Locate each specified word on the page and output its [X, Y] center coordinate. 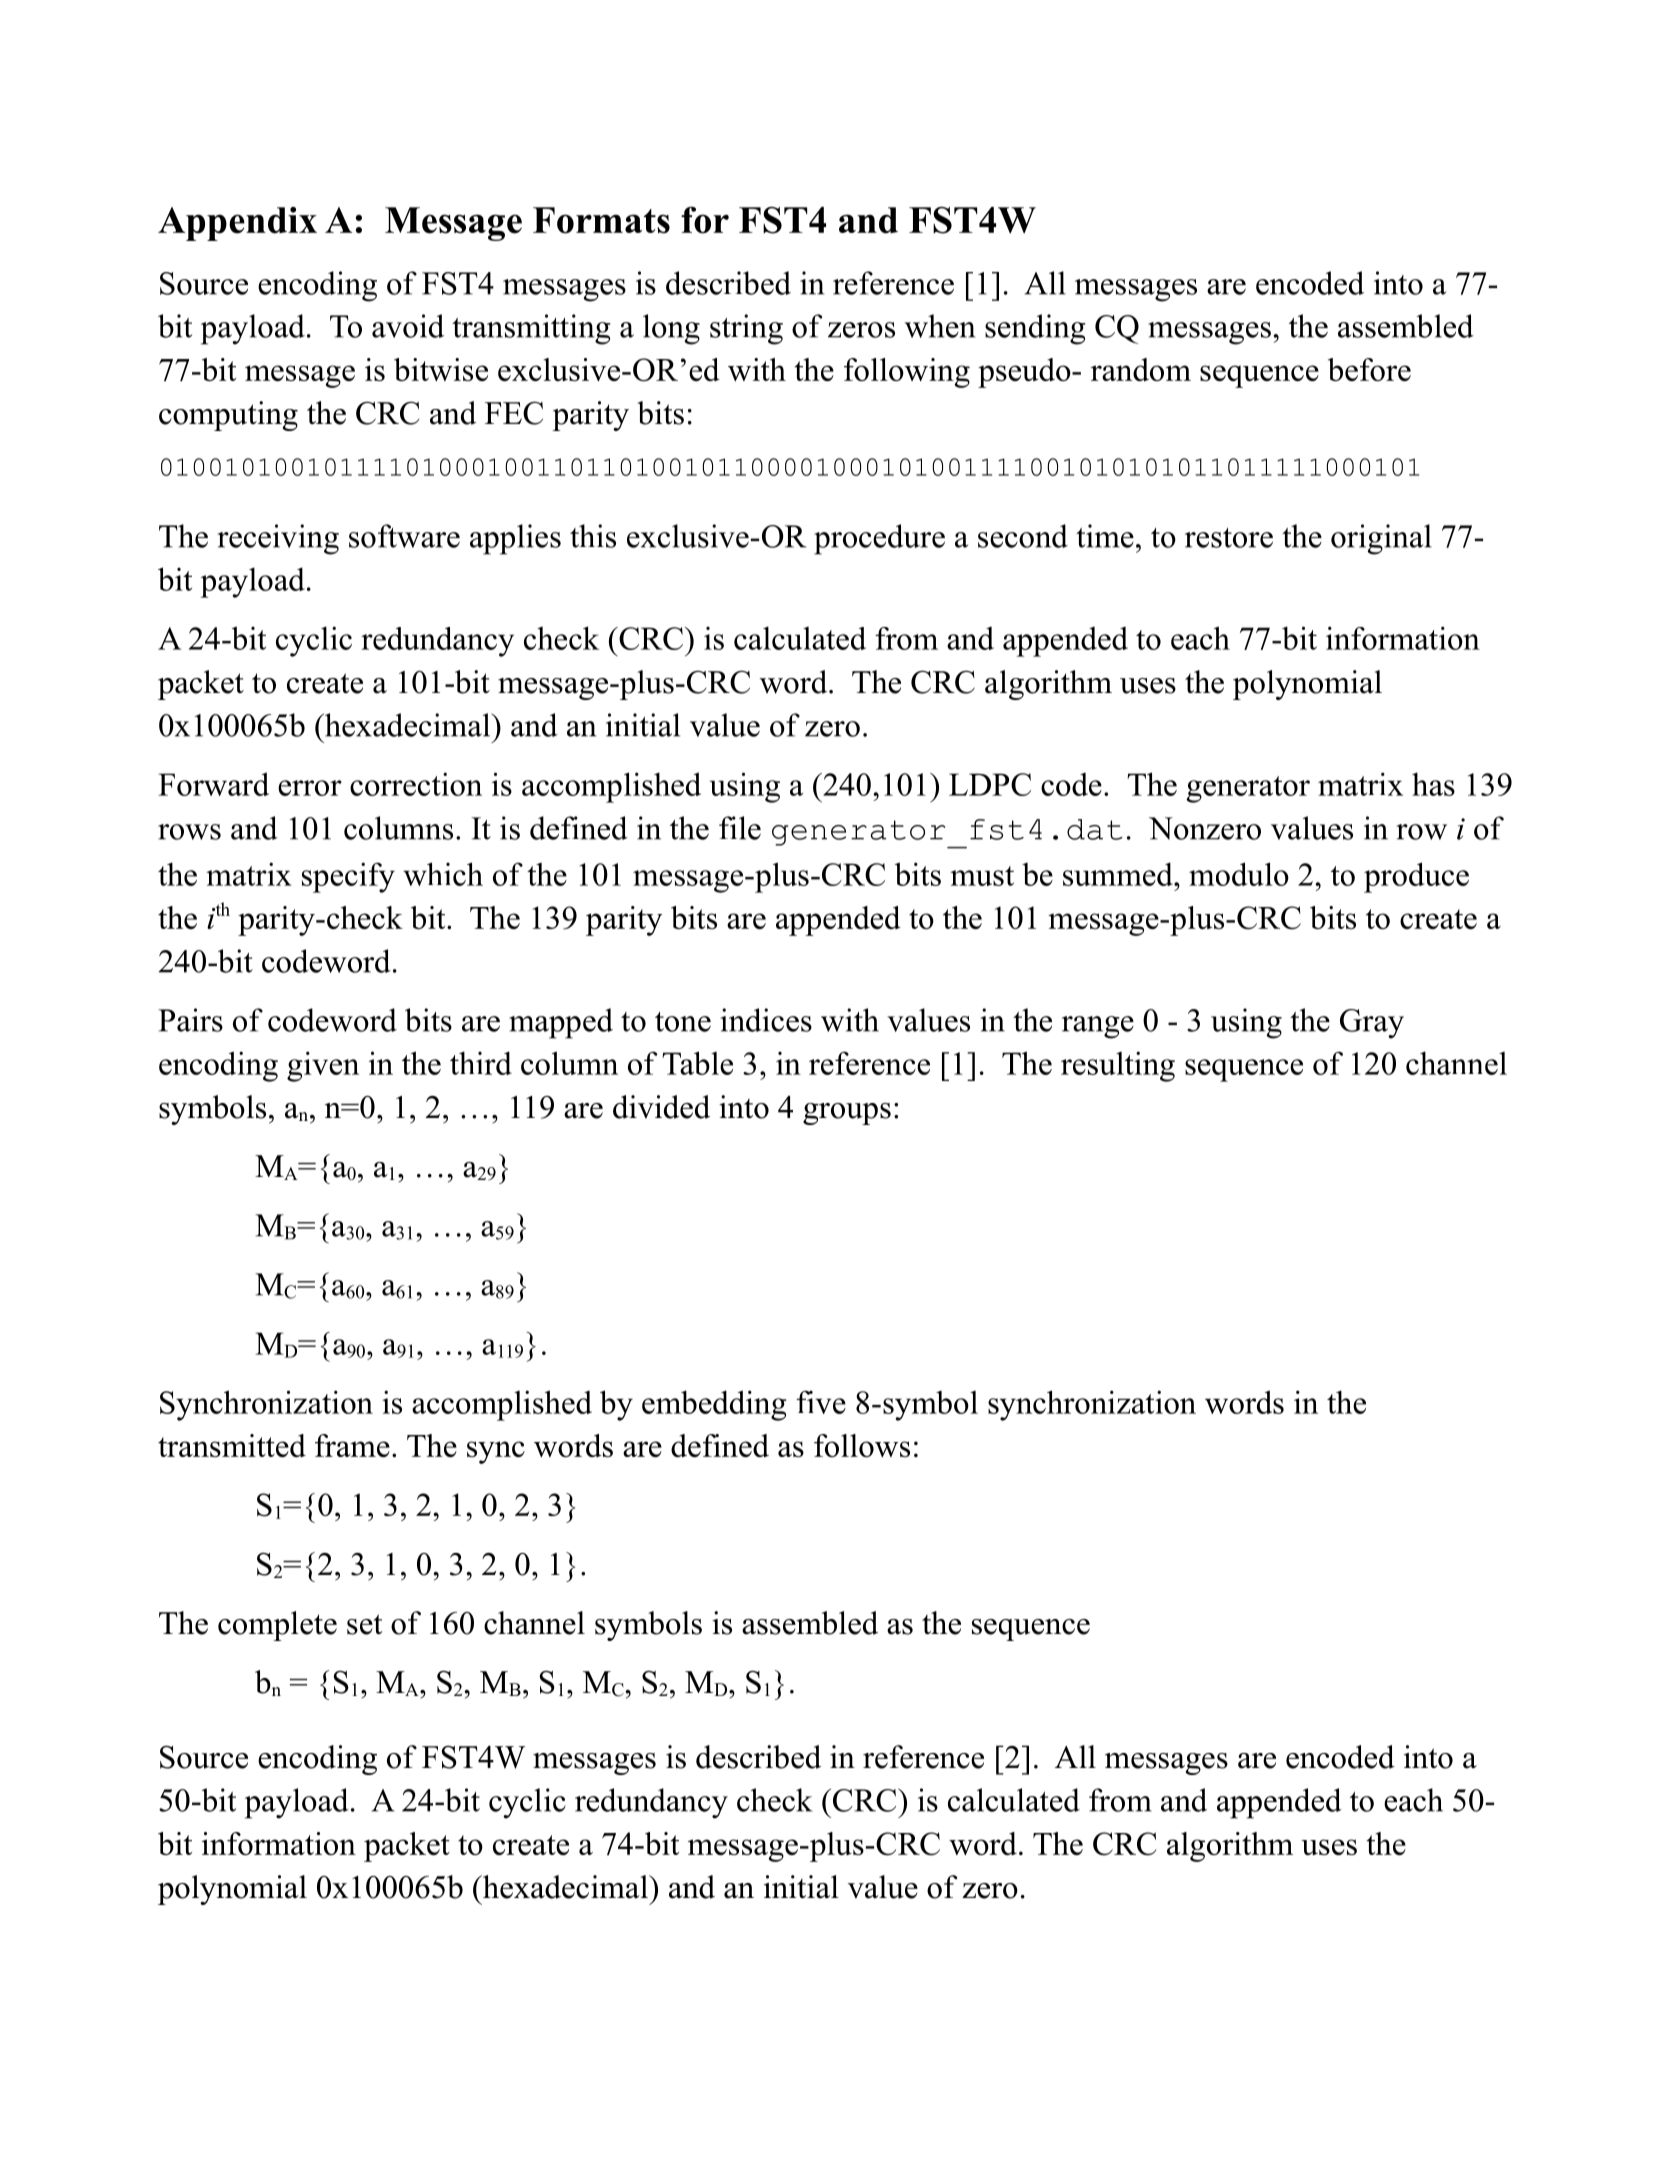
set [364, 1624]
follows [862, 1445]
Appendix [237, 224]
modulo [1239, 874]
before [1369, 369]
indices [766, 1020]
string [746, 329]
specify [348, 877]
